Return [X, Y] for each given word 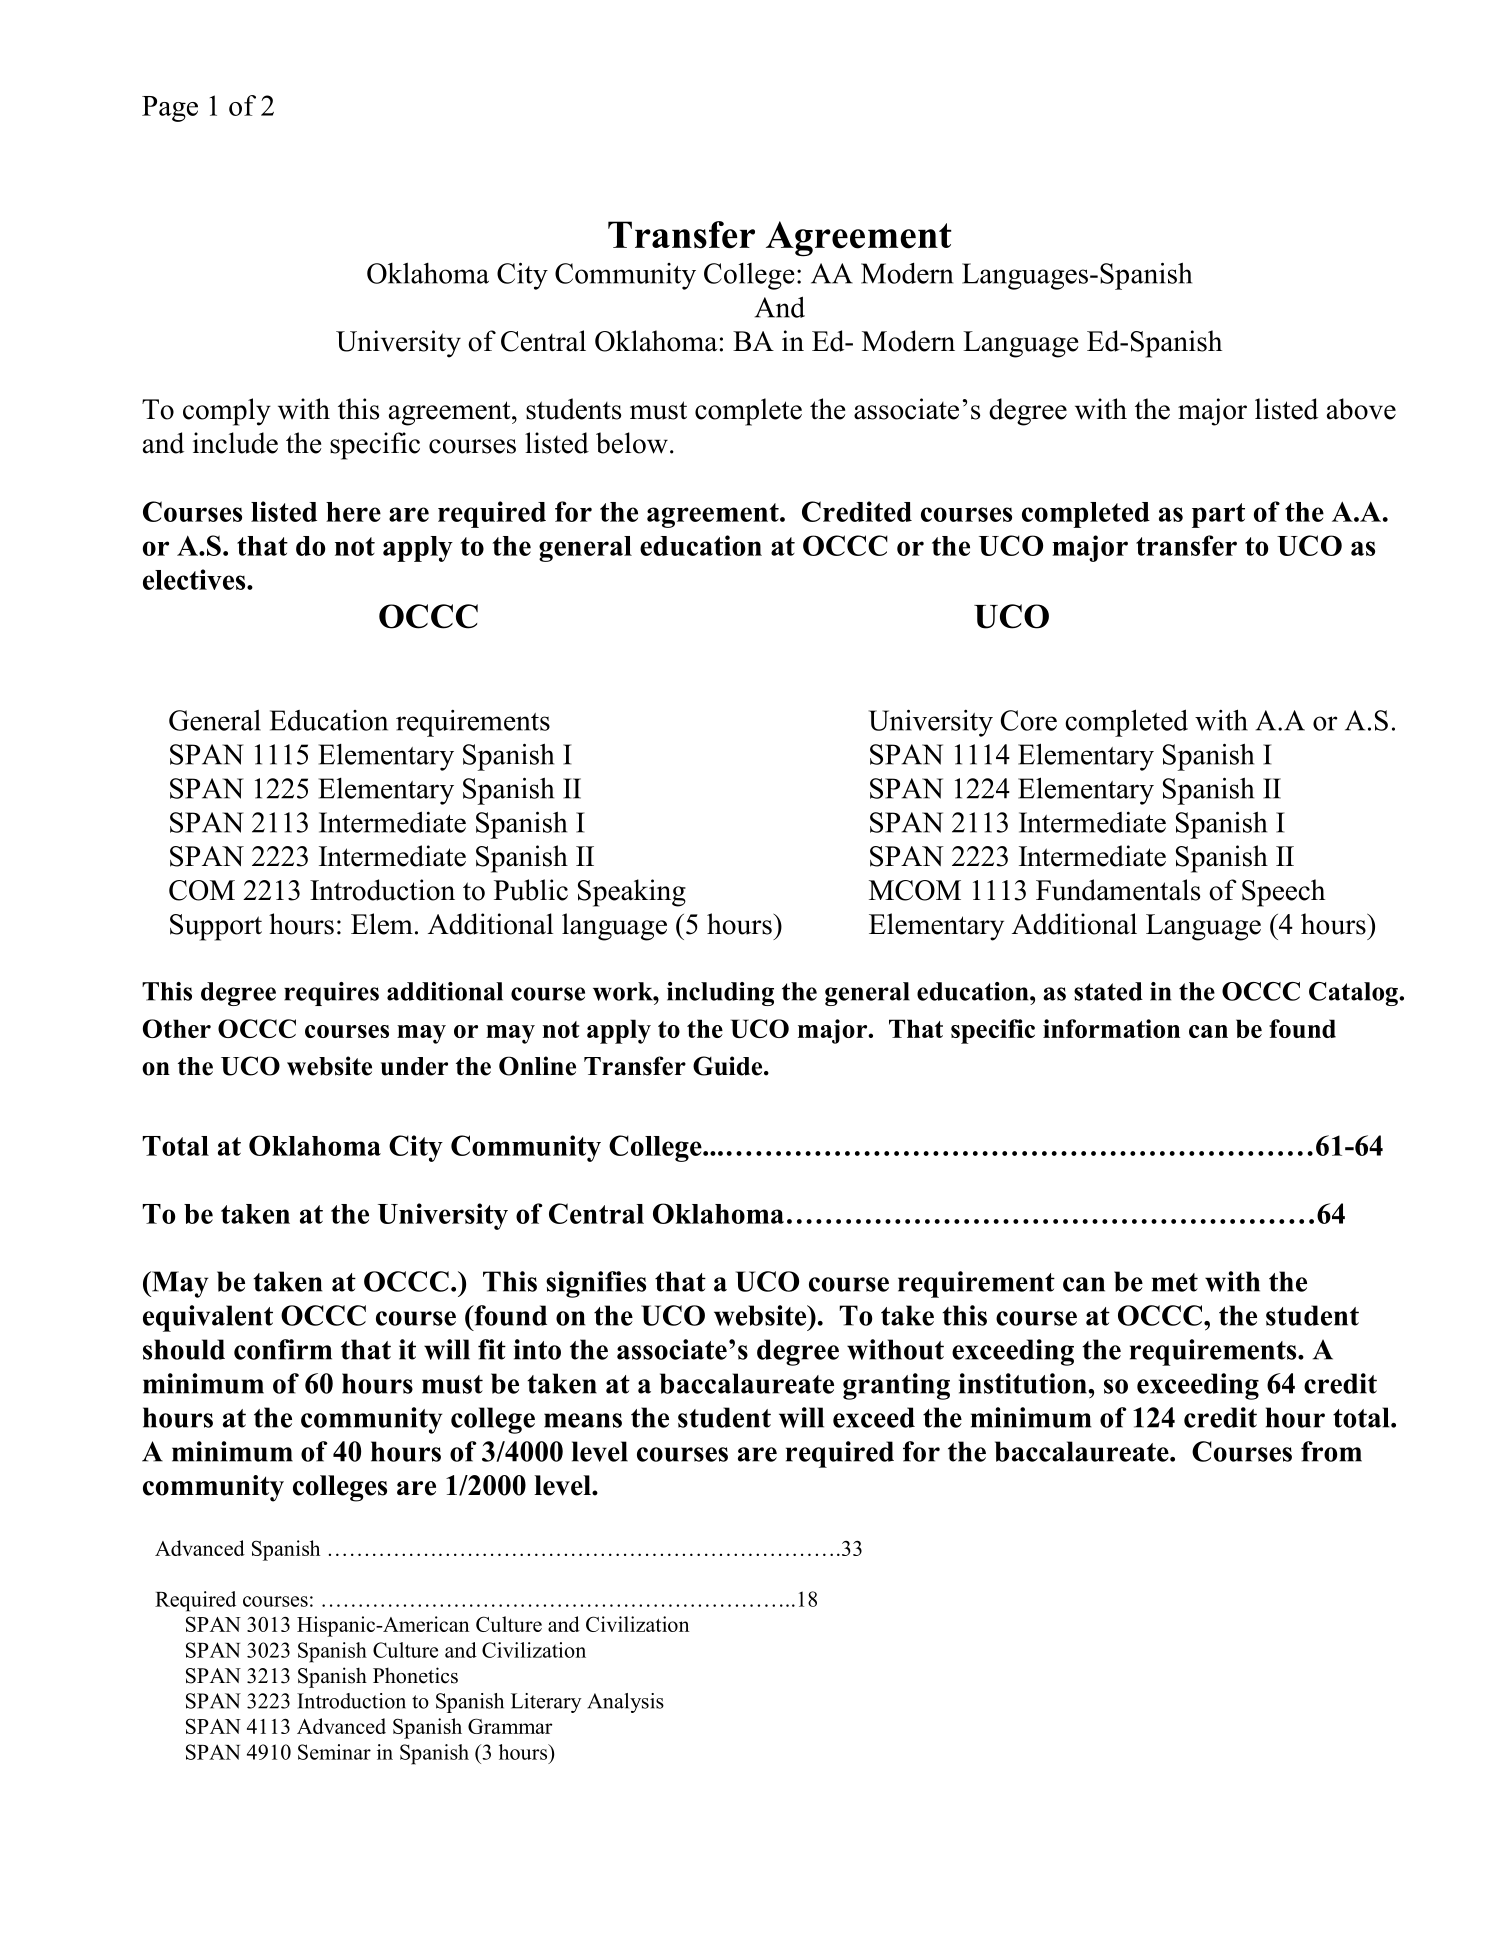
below [632, 443]
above [1361, 409]
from [1331, 1451]
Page [170, 109]
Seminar [334, 1752]
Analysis [625, 1703]
